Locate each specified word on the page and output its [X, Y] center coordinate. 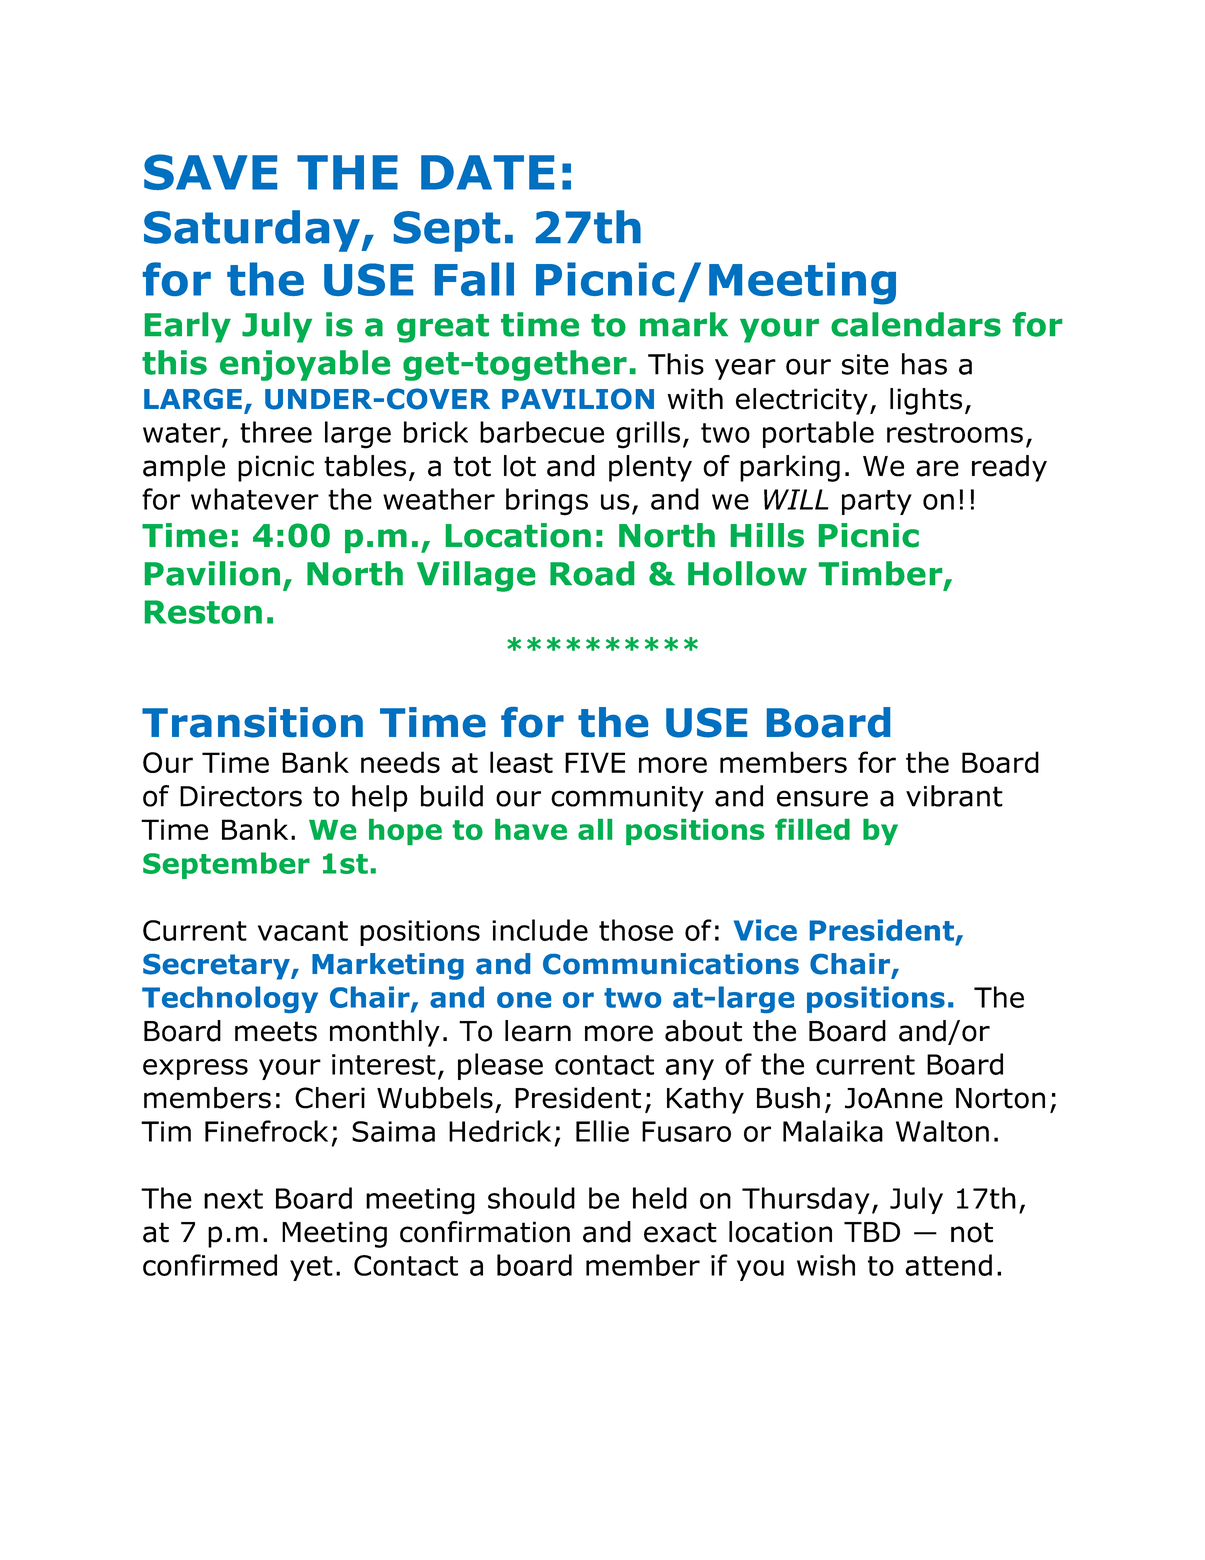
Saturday [253, 231]
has [924, 364]
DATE [487, 172]
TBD [872, 1232]
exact [680, 1232]
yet [311, 1268]
